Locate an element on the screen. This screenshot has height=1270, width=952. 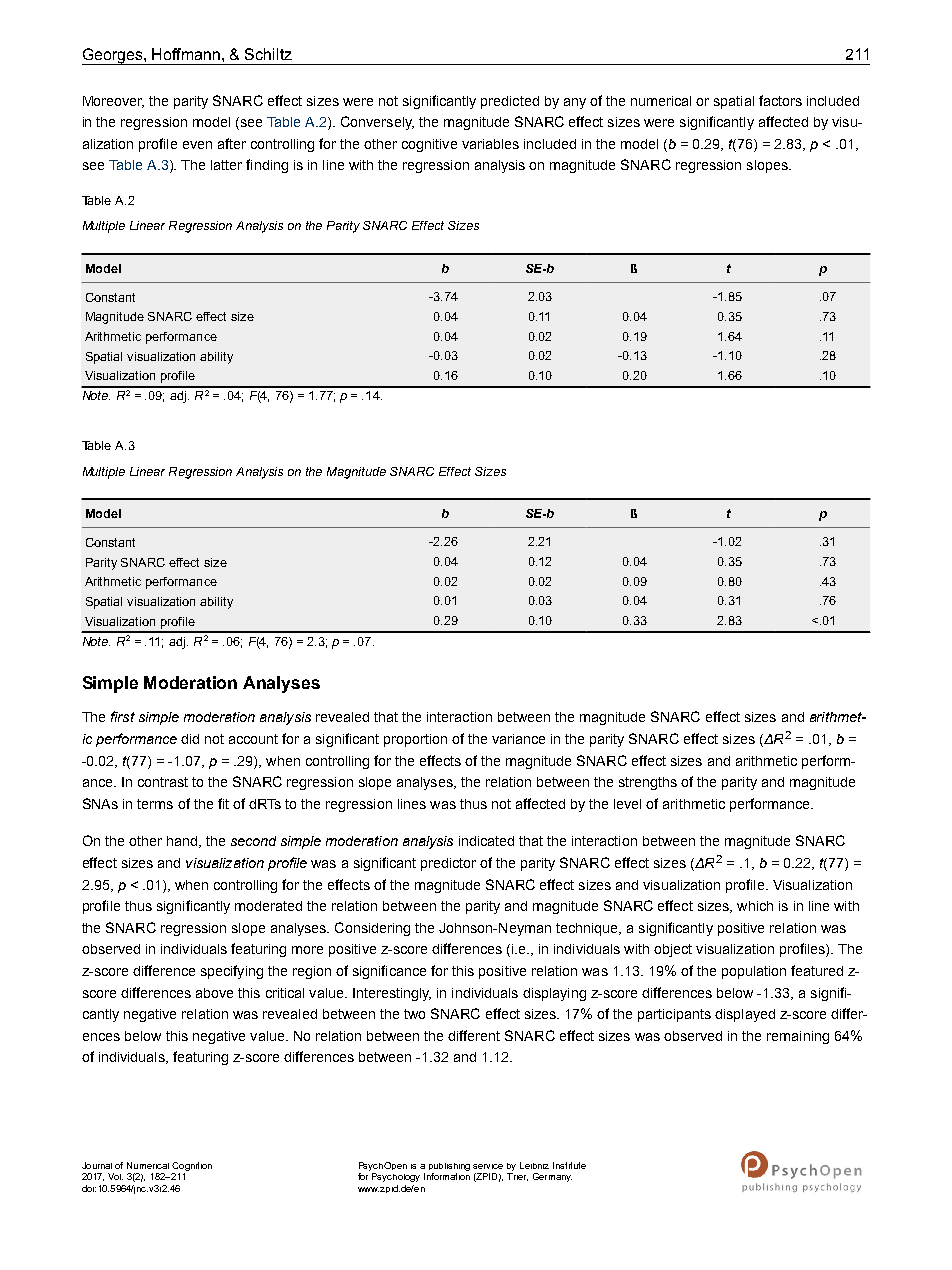
proportion is located at coordinates (415, 740).
